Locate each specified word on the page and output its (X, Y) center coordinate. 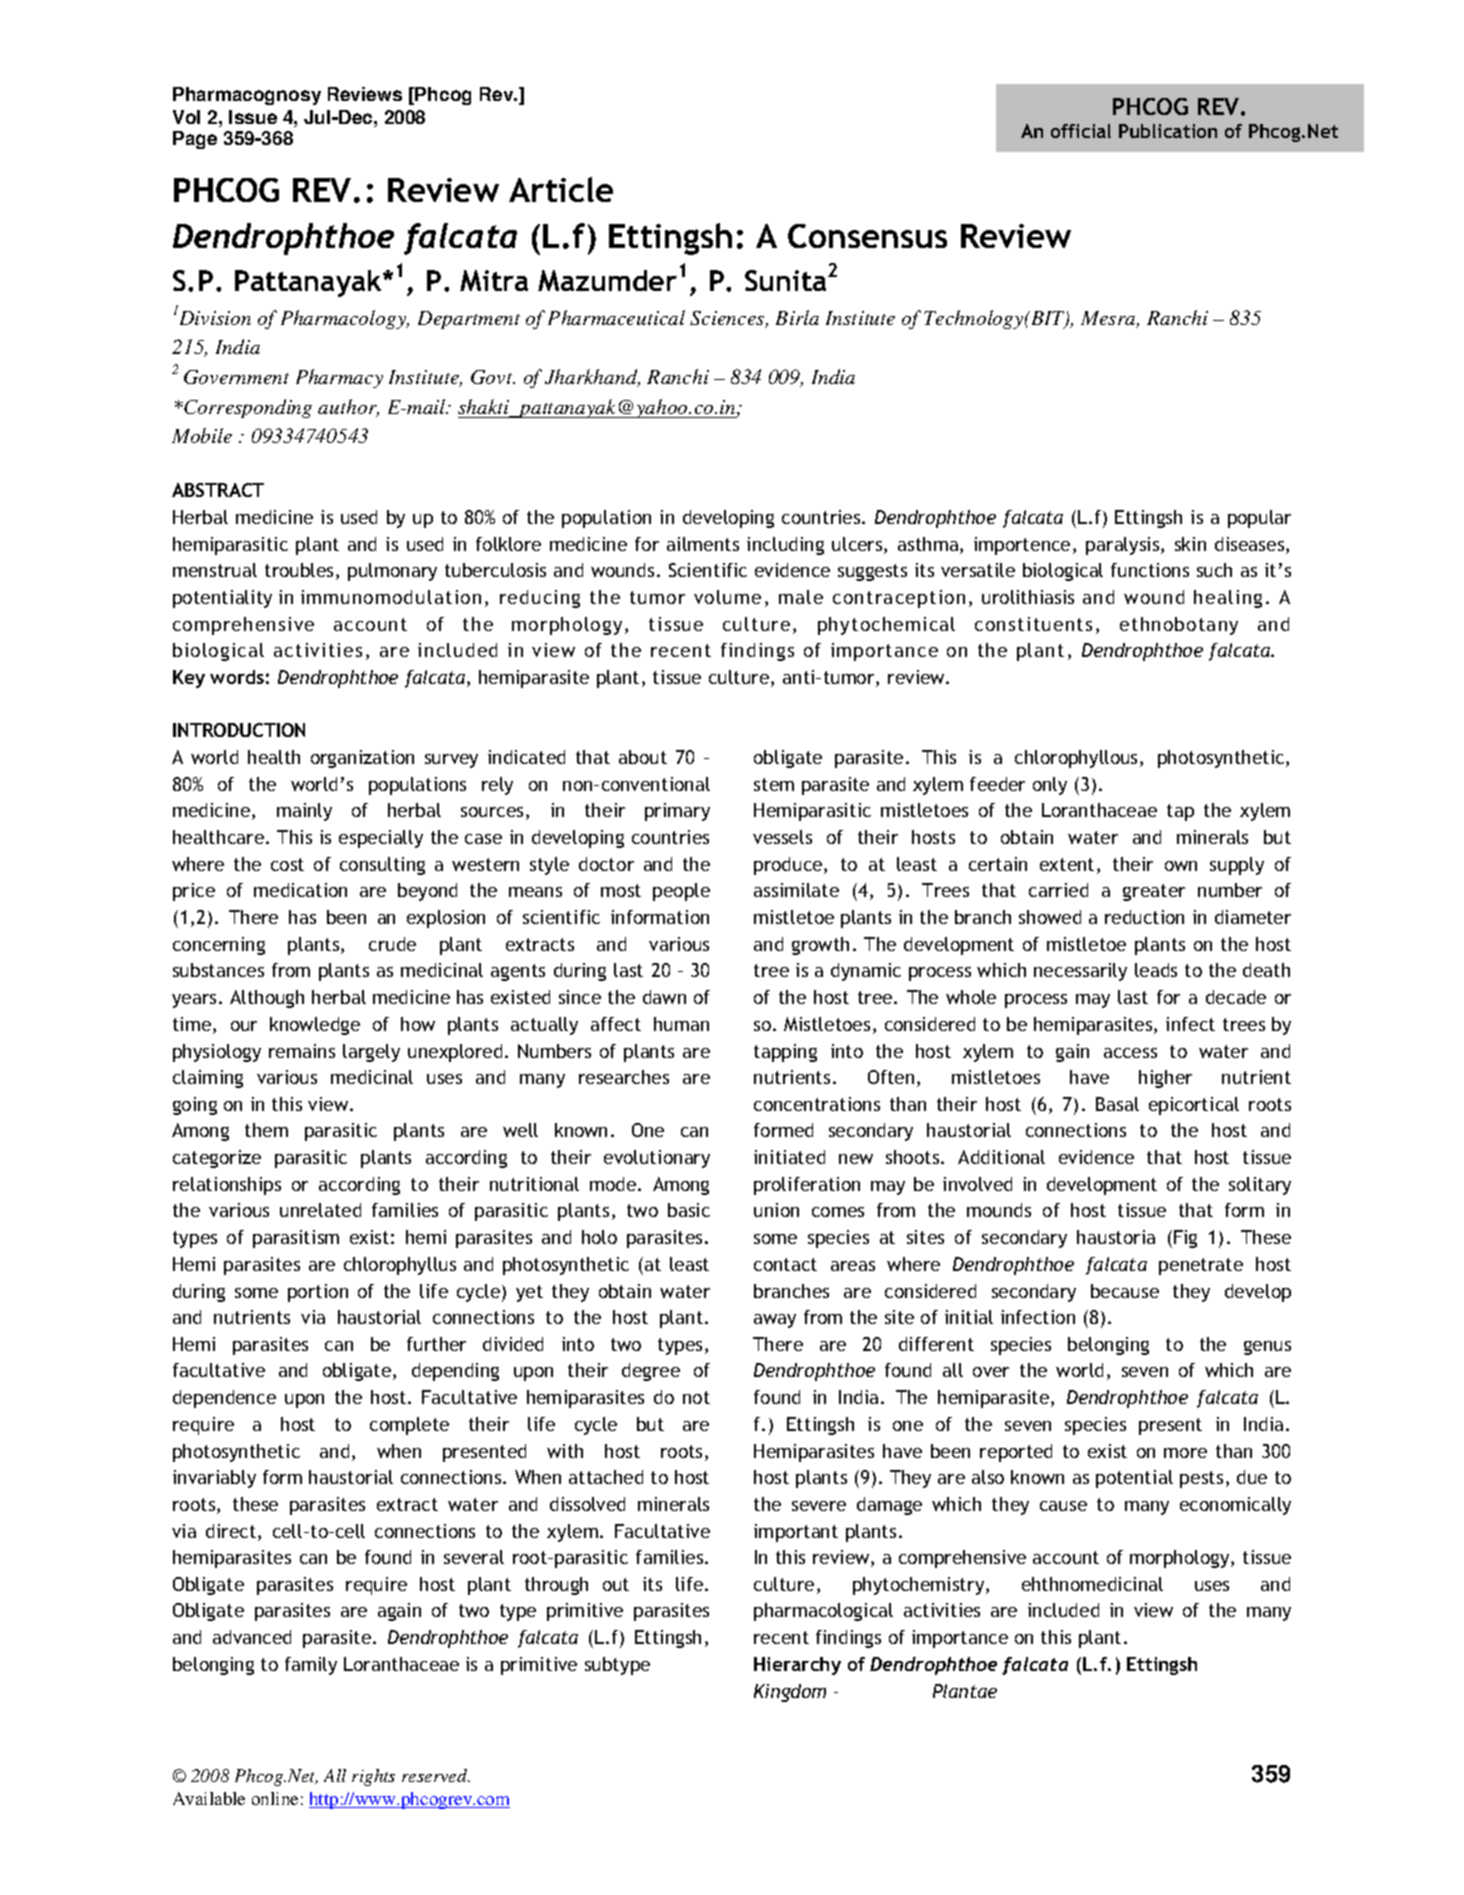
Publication (1168, 131)
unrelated (320, 1210)
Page (195, 140)
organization (362, 759)
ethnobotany (1179, 626)
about (643, 757)
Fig (1185, 1239)
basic (689, 1210)
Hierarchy (797, 1666)
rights (373, 1777)
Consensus (867, 236)
